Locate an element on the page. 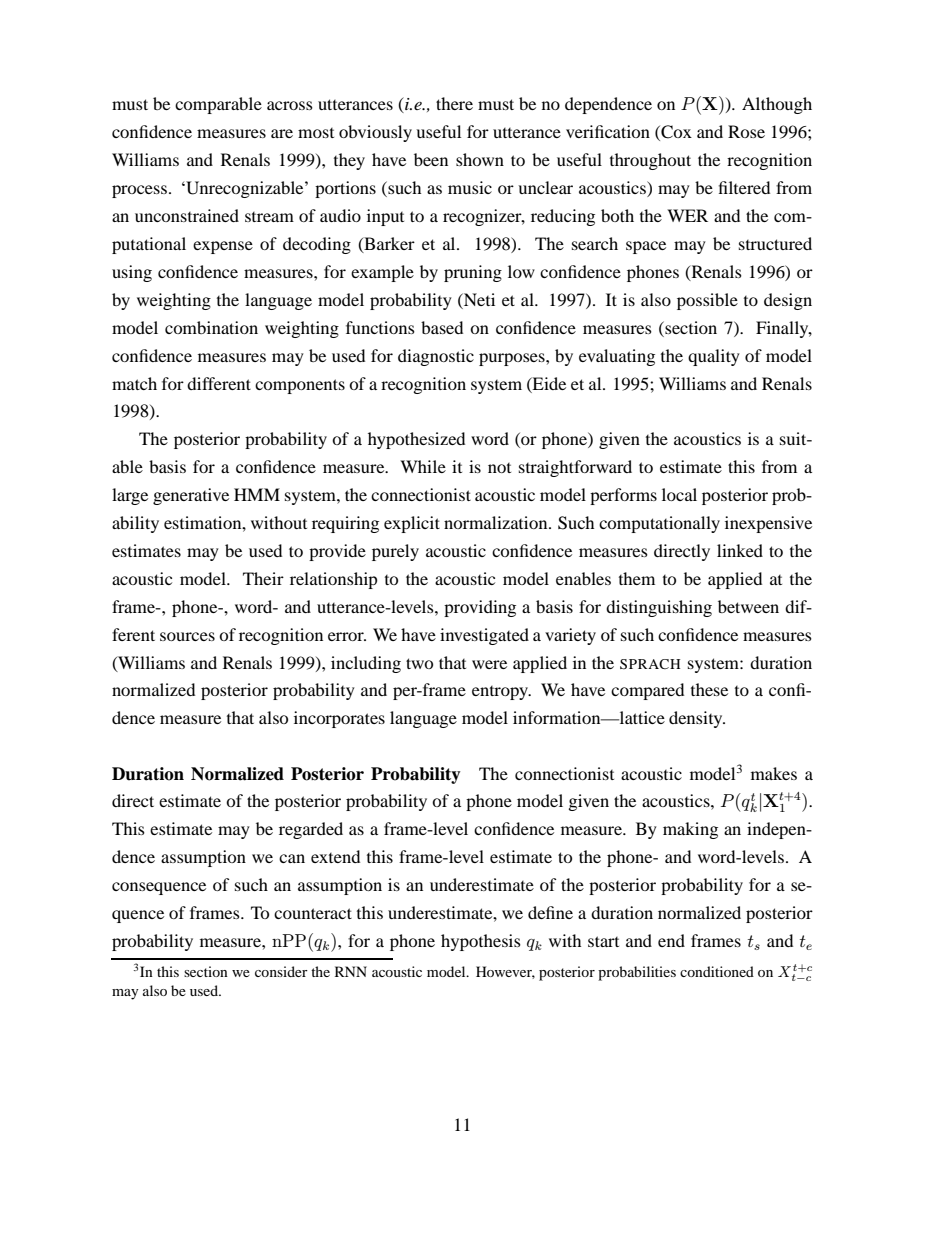 The image size is (952, 1233). entropy is located at coordinates (501, 693).
